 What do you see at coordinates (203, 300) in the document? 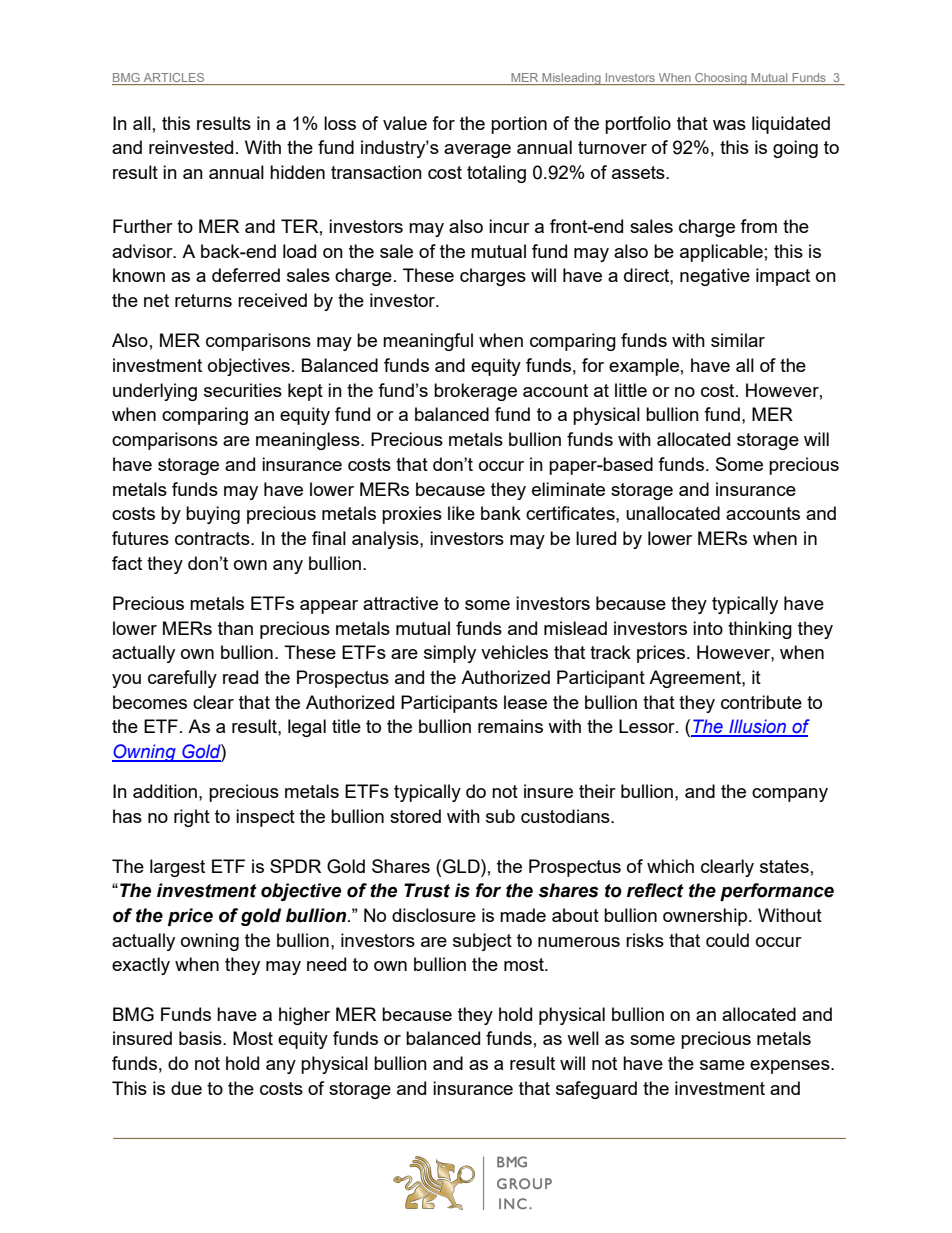
I see `returns` at bounding box center [203, 300].
